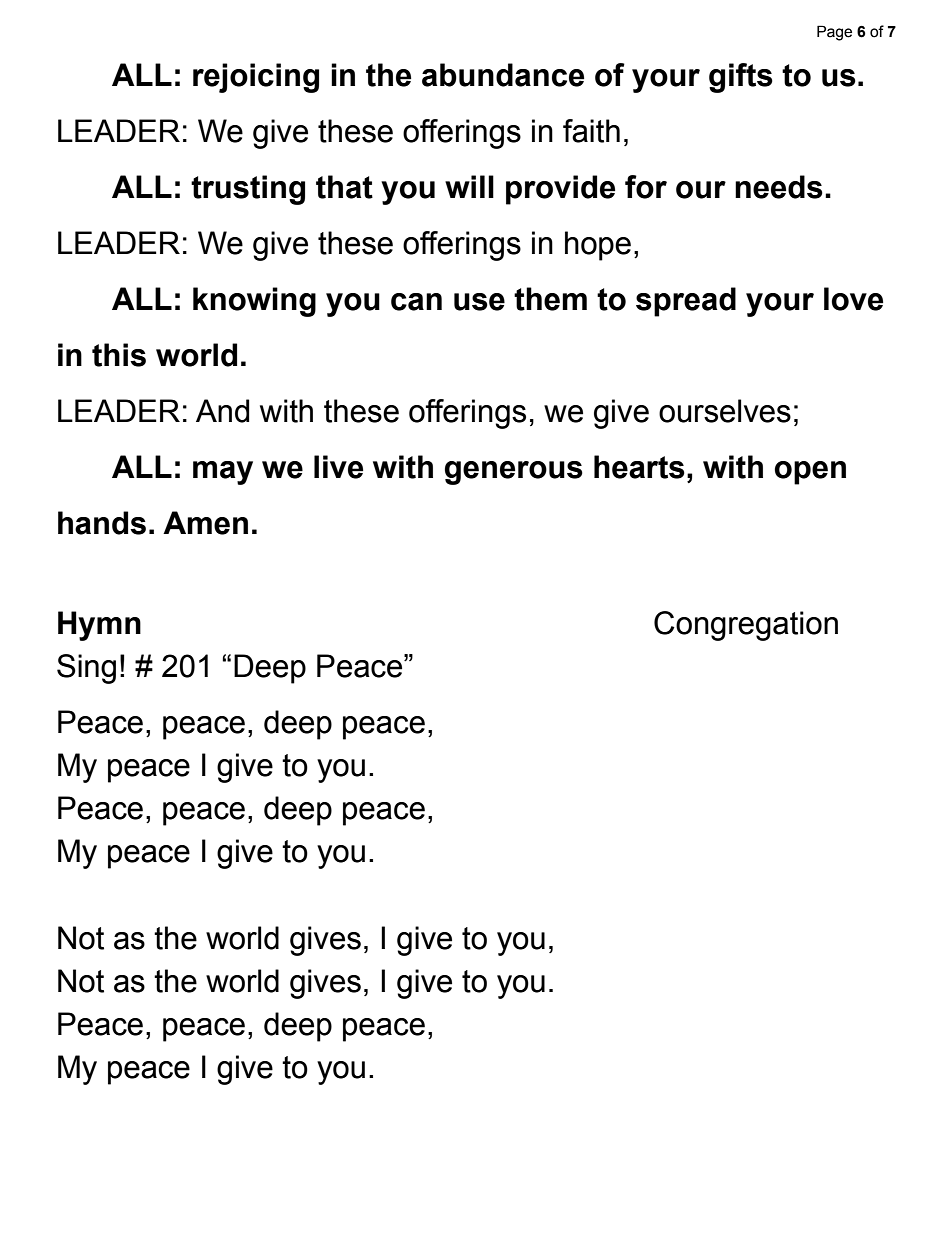 The image size is (952, 1233). What do you see at coordinates (256, 78) in the screenshot?
I see `rejoicing` at bounding box center [256, 78].
